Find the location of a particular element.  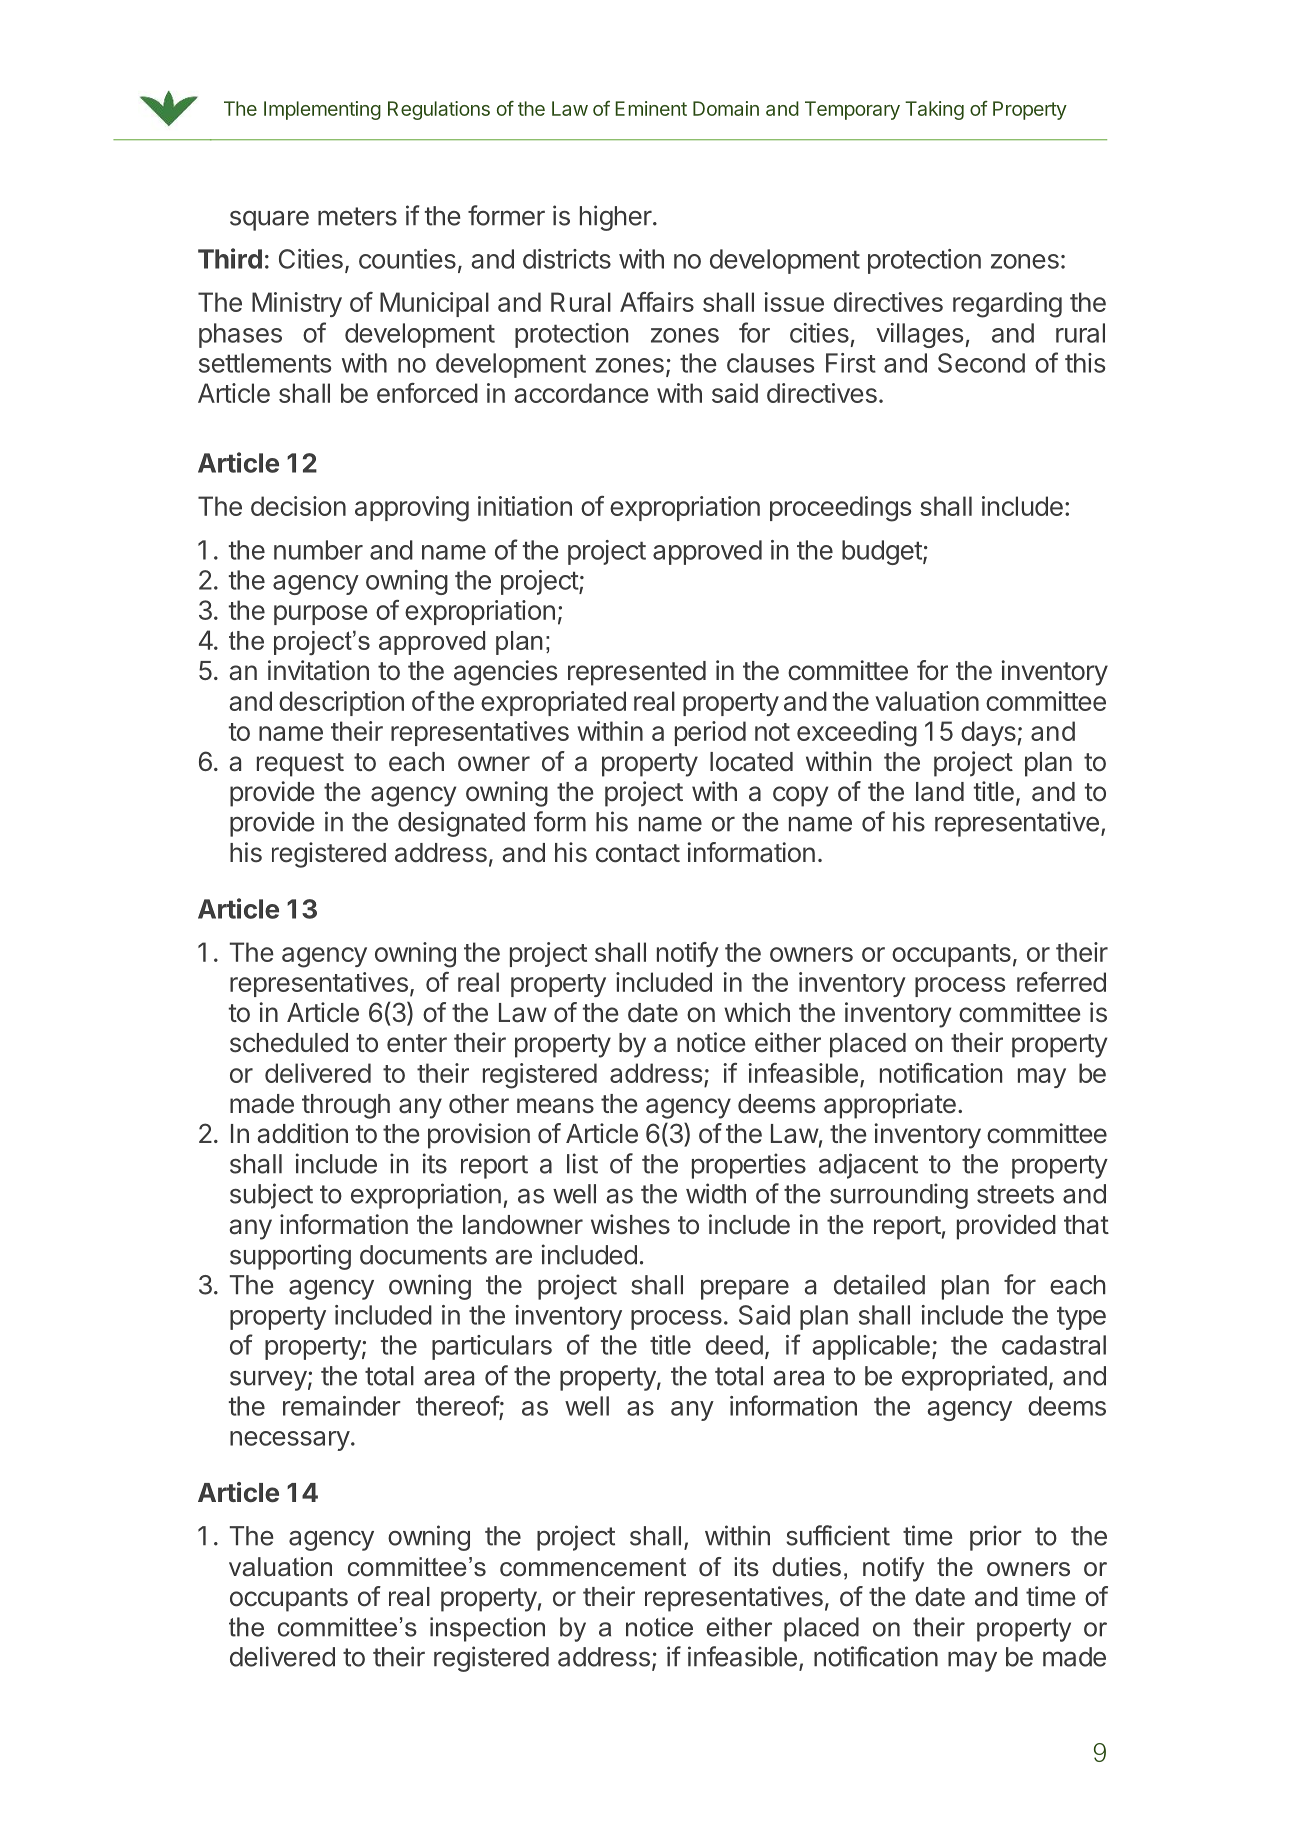

inspection is located at coordinates (487, 1629).
